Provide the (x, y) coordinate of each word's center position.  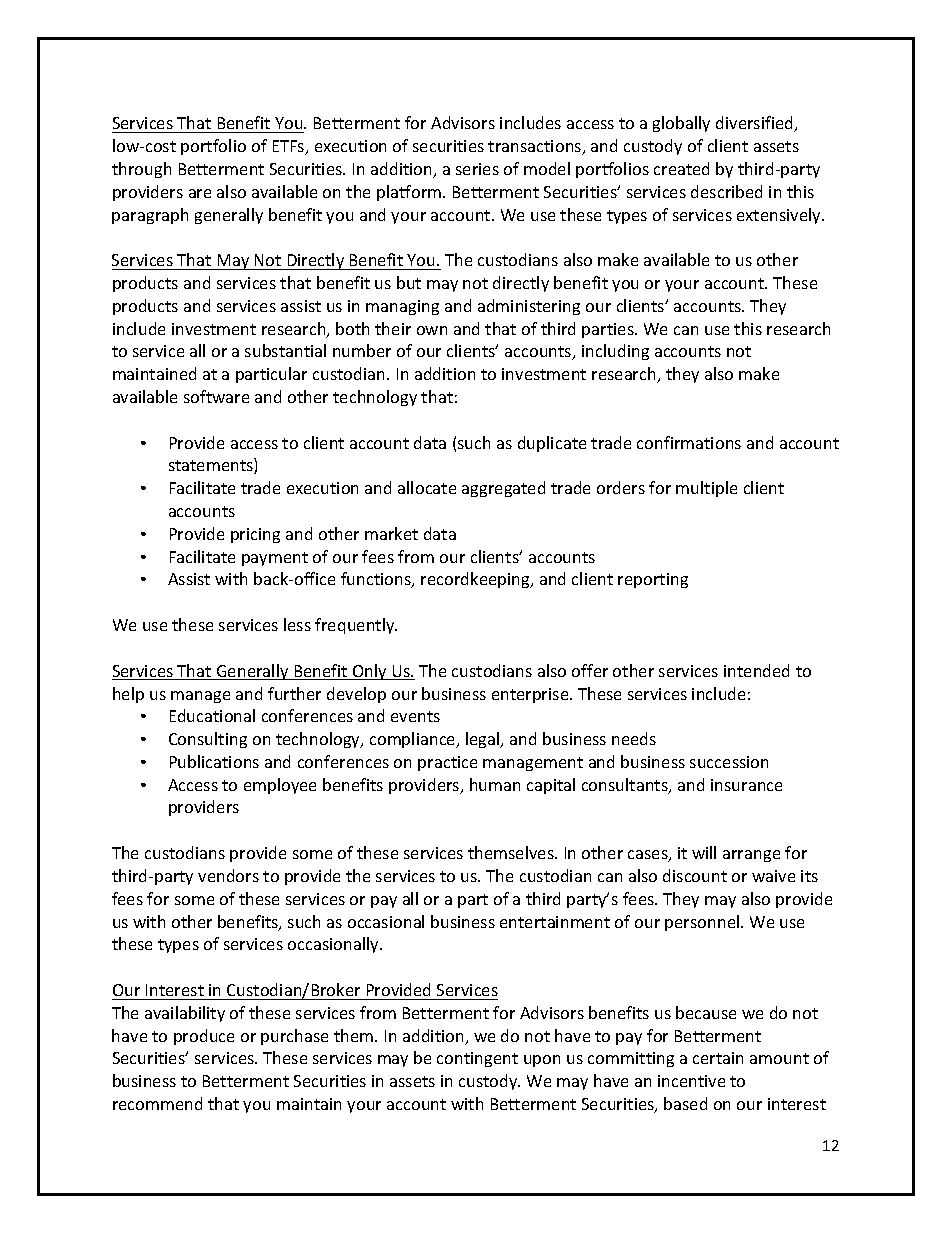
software (216, 396)
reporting (653, 580)
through (141, 170)
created (681, 168)
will (704, 852)
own (432, 330)
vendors (228, 875)
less (297, 624)
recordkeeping (476, 580)
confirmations (689, 442)
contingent (477, 1059)
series (477, 169)
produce (204, 1037)
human (495, 784)
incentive (691, 1081)
